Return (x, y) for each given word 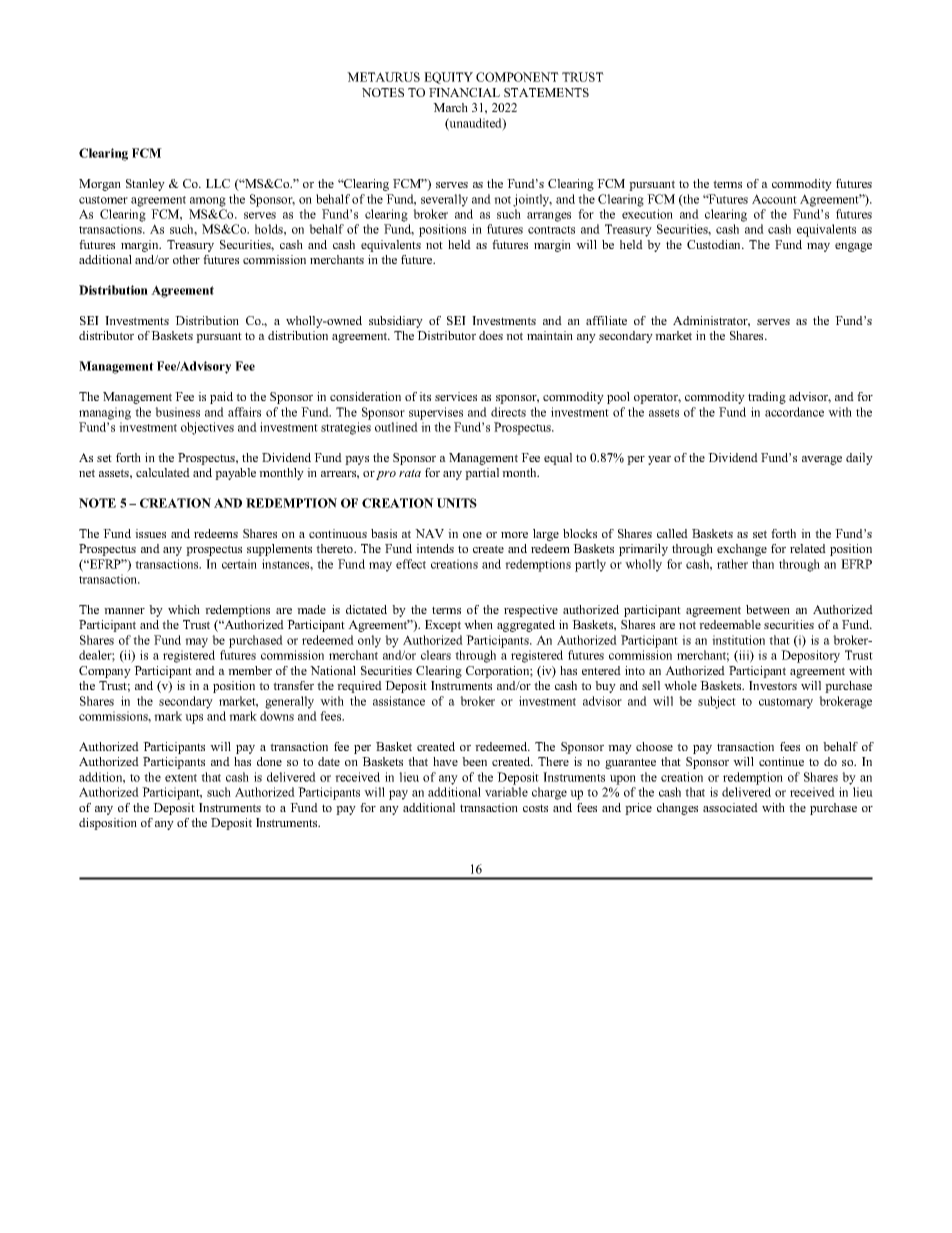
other (186, 259)
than (763, 564)
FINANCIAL (464, 92)
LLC (218, 183)
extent (181, 778)
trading (767, 398)
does (491, 335)
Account (774, 199)
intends (435, 548)
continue (781, 761)
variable (506, 792)
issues (150, 533)
